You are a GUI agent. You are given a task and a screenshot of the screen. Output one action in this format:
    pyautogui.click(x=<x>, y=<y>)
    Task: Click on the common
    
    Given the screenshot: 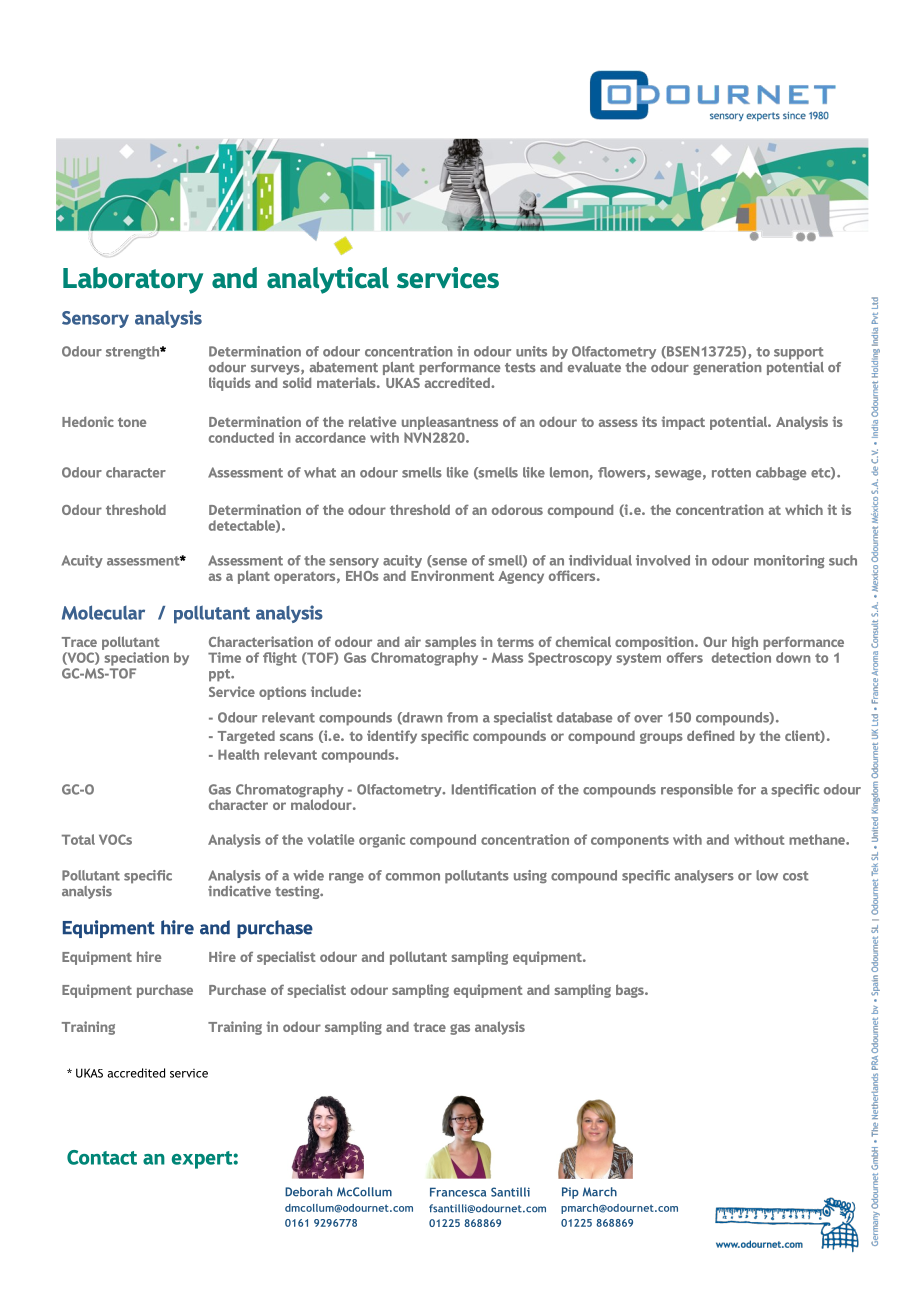 What is the action you would take?
    pyautogui.click(x=413, y=877)
